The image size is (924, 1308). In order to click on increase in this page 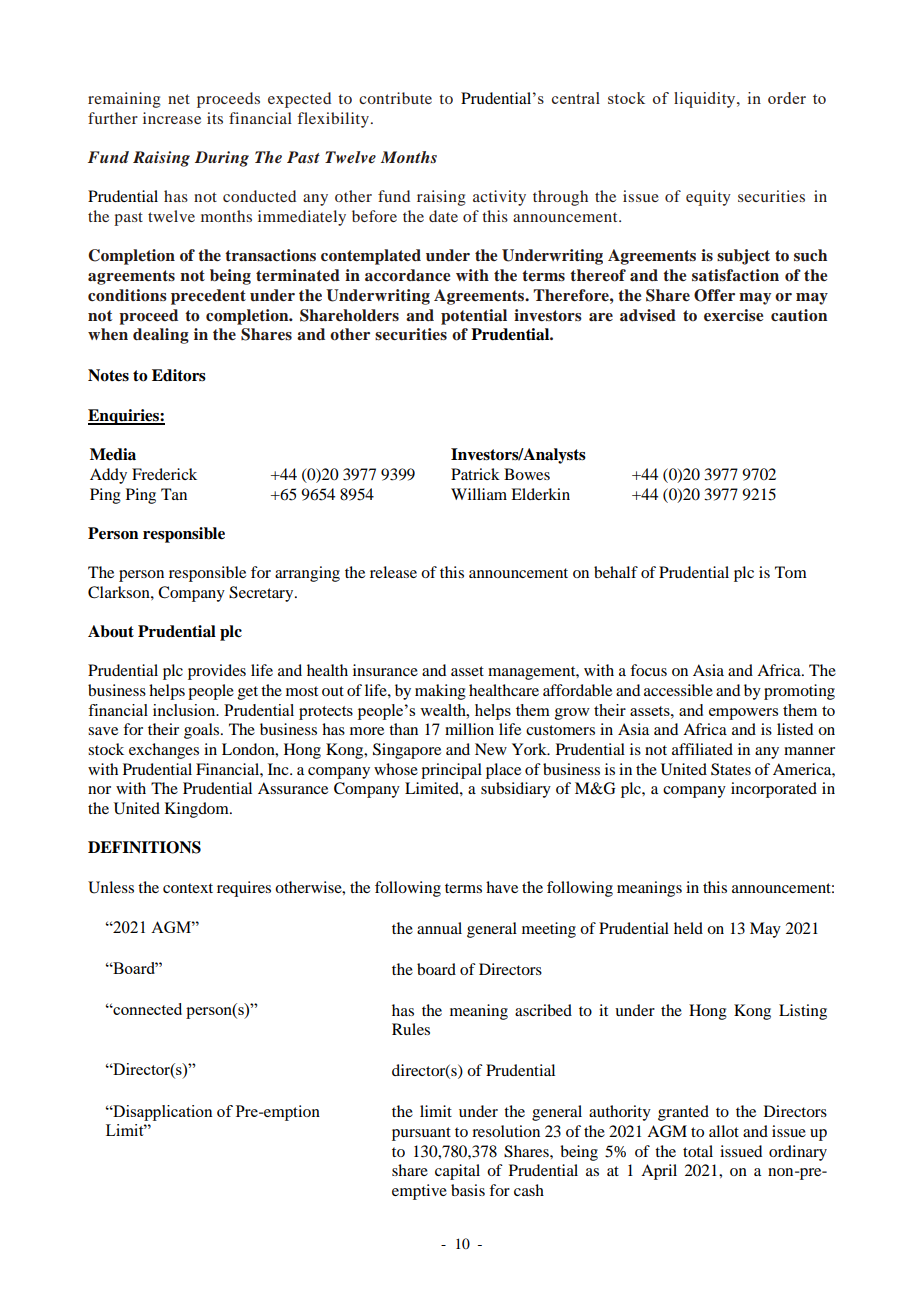, I will do `click(172, 118)`.
